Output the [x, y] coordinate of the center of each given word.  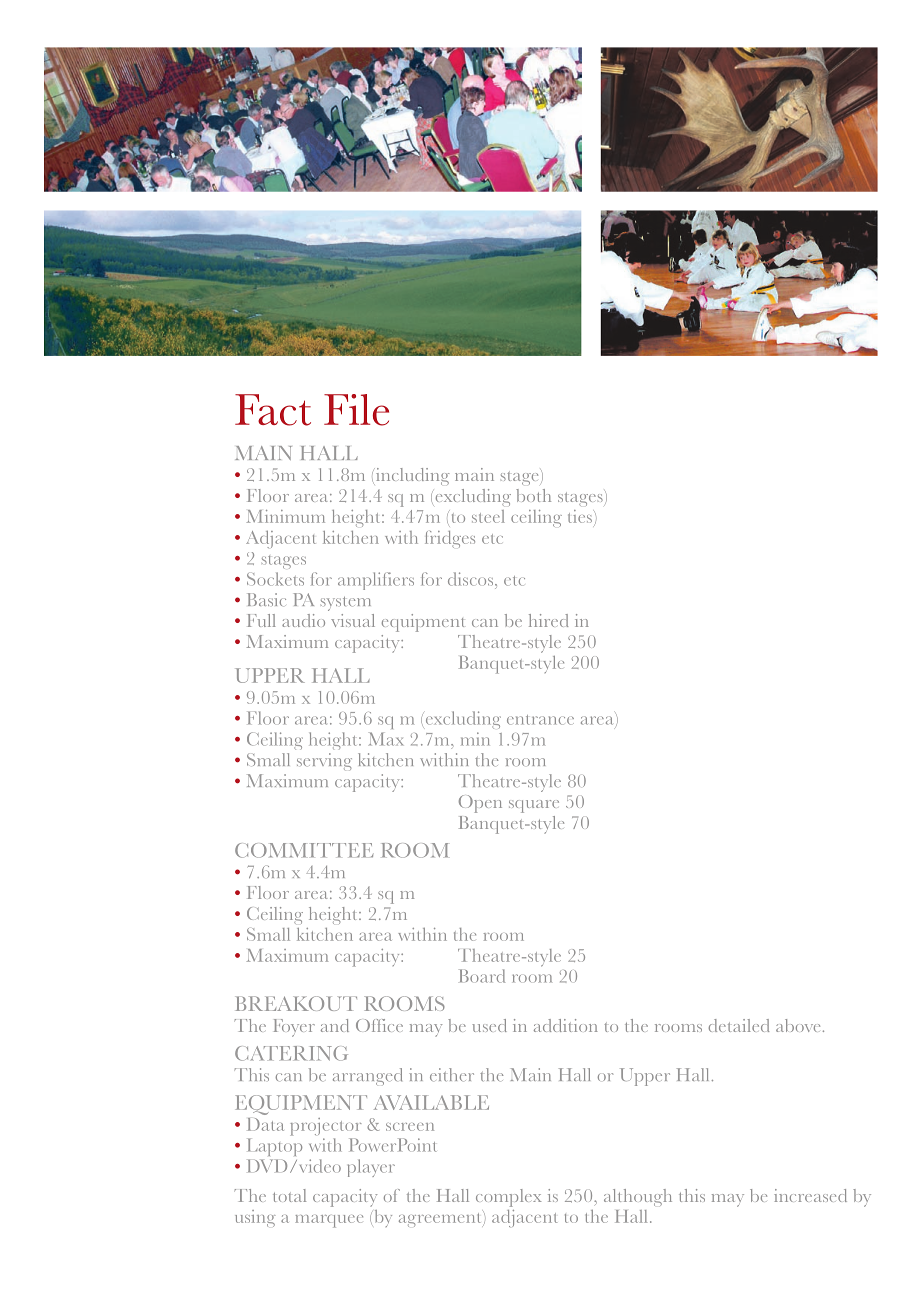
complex [509, 1198]
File [356, 410]
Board [482, 976]
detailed [739, 1025]
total [289, 1195]
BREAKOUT [296, 1003]
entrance [540, 720]
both [533, 495]
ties [581, 516]
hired [548, 620]
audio [303, 620]
